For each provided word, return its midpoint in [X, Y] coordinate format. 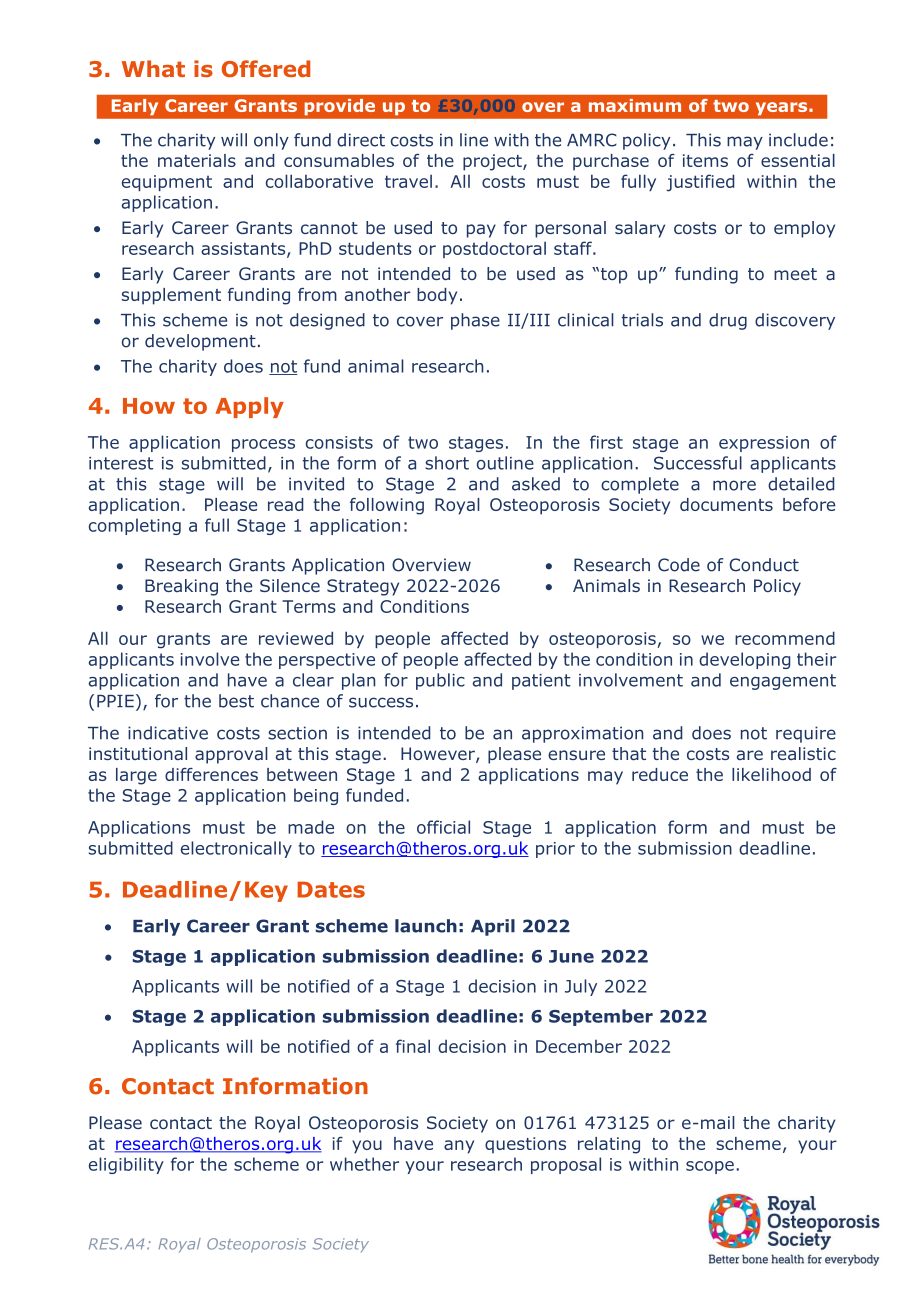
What [153, 68]
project [493, 162]
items [705, 160]
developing [745, 660]
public [440, 681]
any [459, 1147]
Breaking [181, 587]
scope [710, 1167]
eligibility [126, 1165]
